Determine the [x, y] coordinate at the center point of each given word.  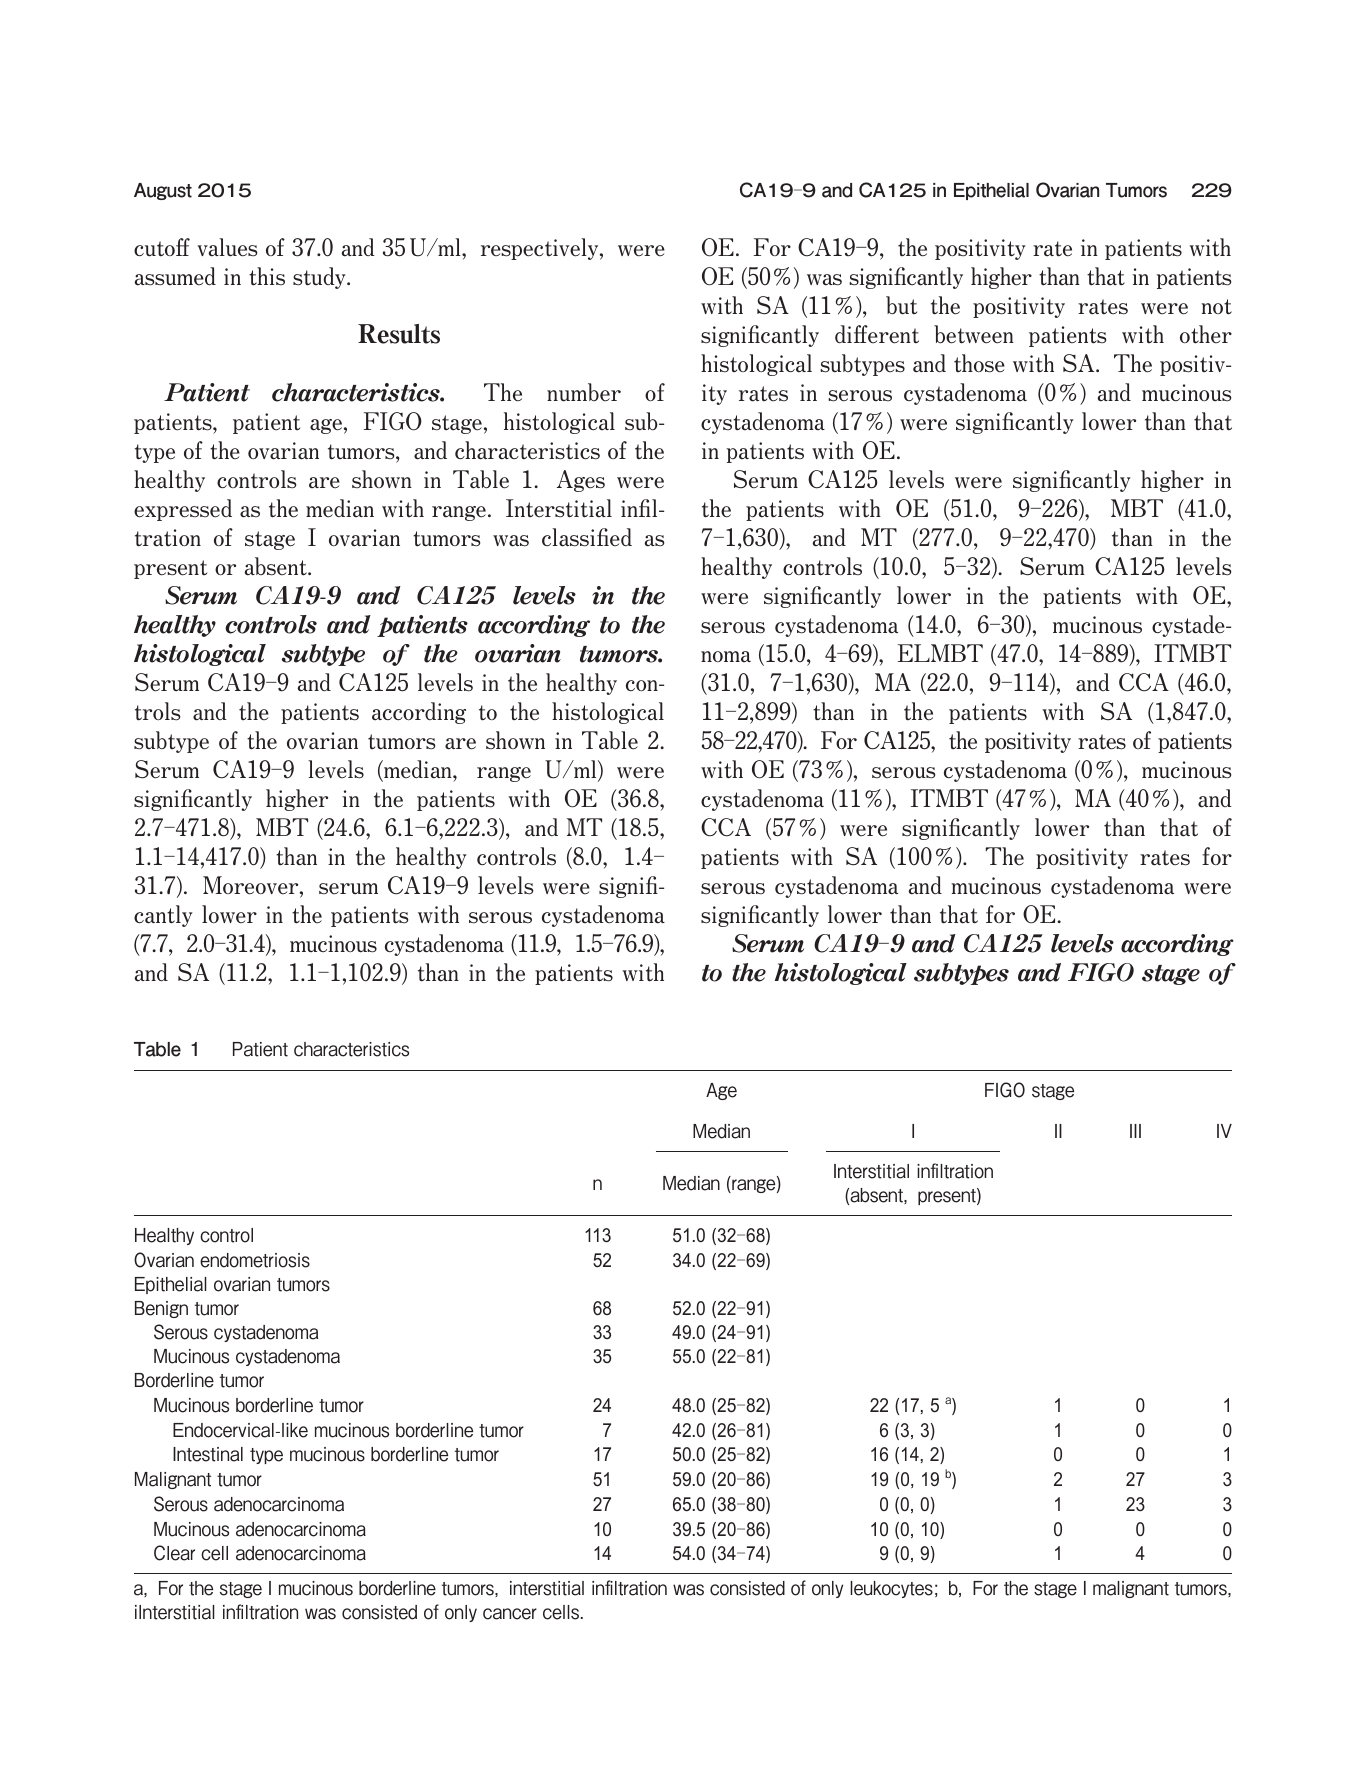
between [974, 334]
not [1216, 307]
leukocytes [891, 1589]
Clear [174, 1553]
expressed [183, 510]
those [979, 363]
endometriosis [255, 1260]
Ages [581, 481]
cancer [510, 1614]
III [1135, 1131]
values [227, 247]
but [901, 305]
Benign [161, 1309]
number [584, 392]
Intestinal [208, 1454]
